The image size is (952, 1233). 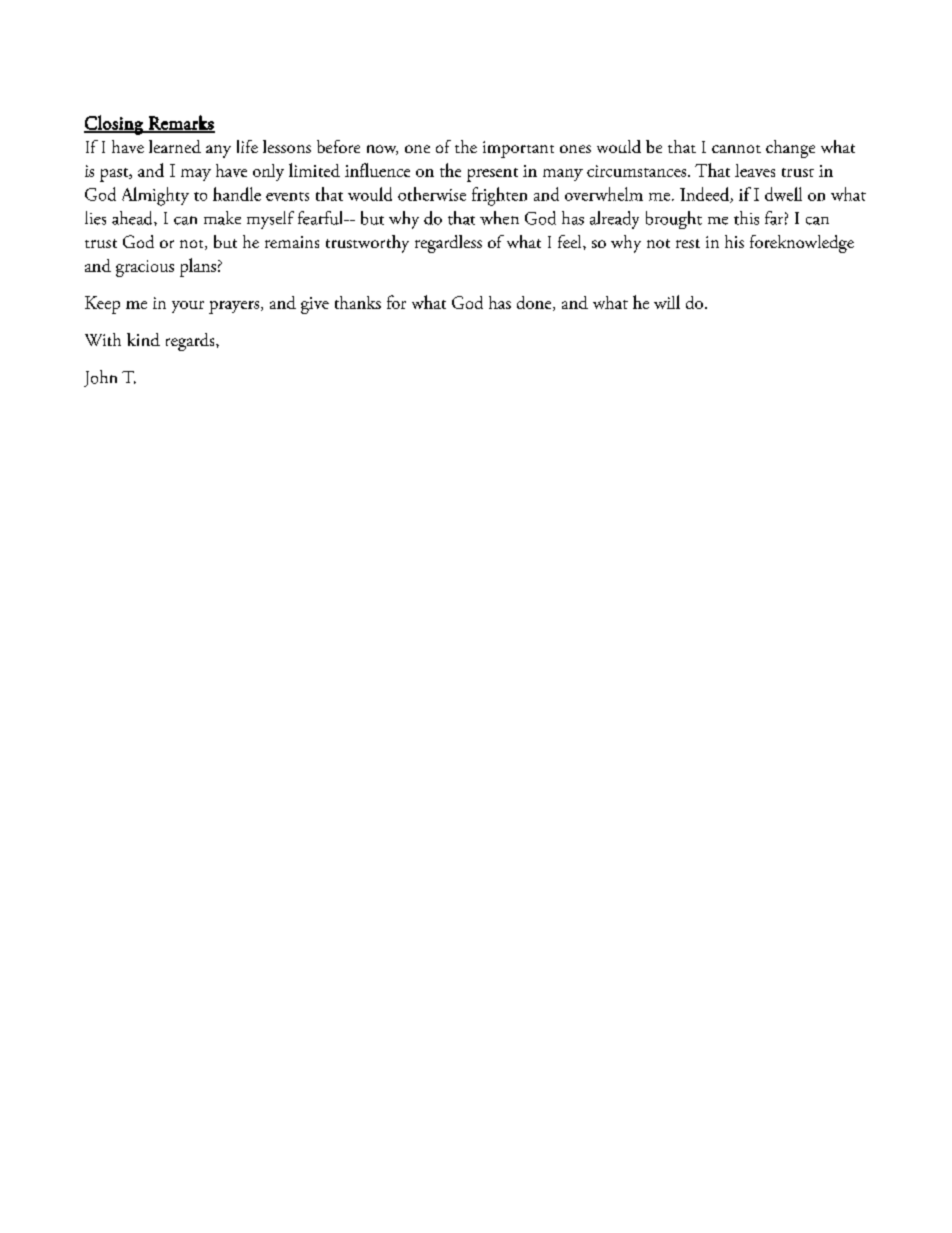 I want to click on plans, so click(x=198, y=267).
